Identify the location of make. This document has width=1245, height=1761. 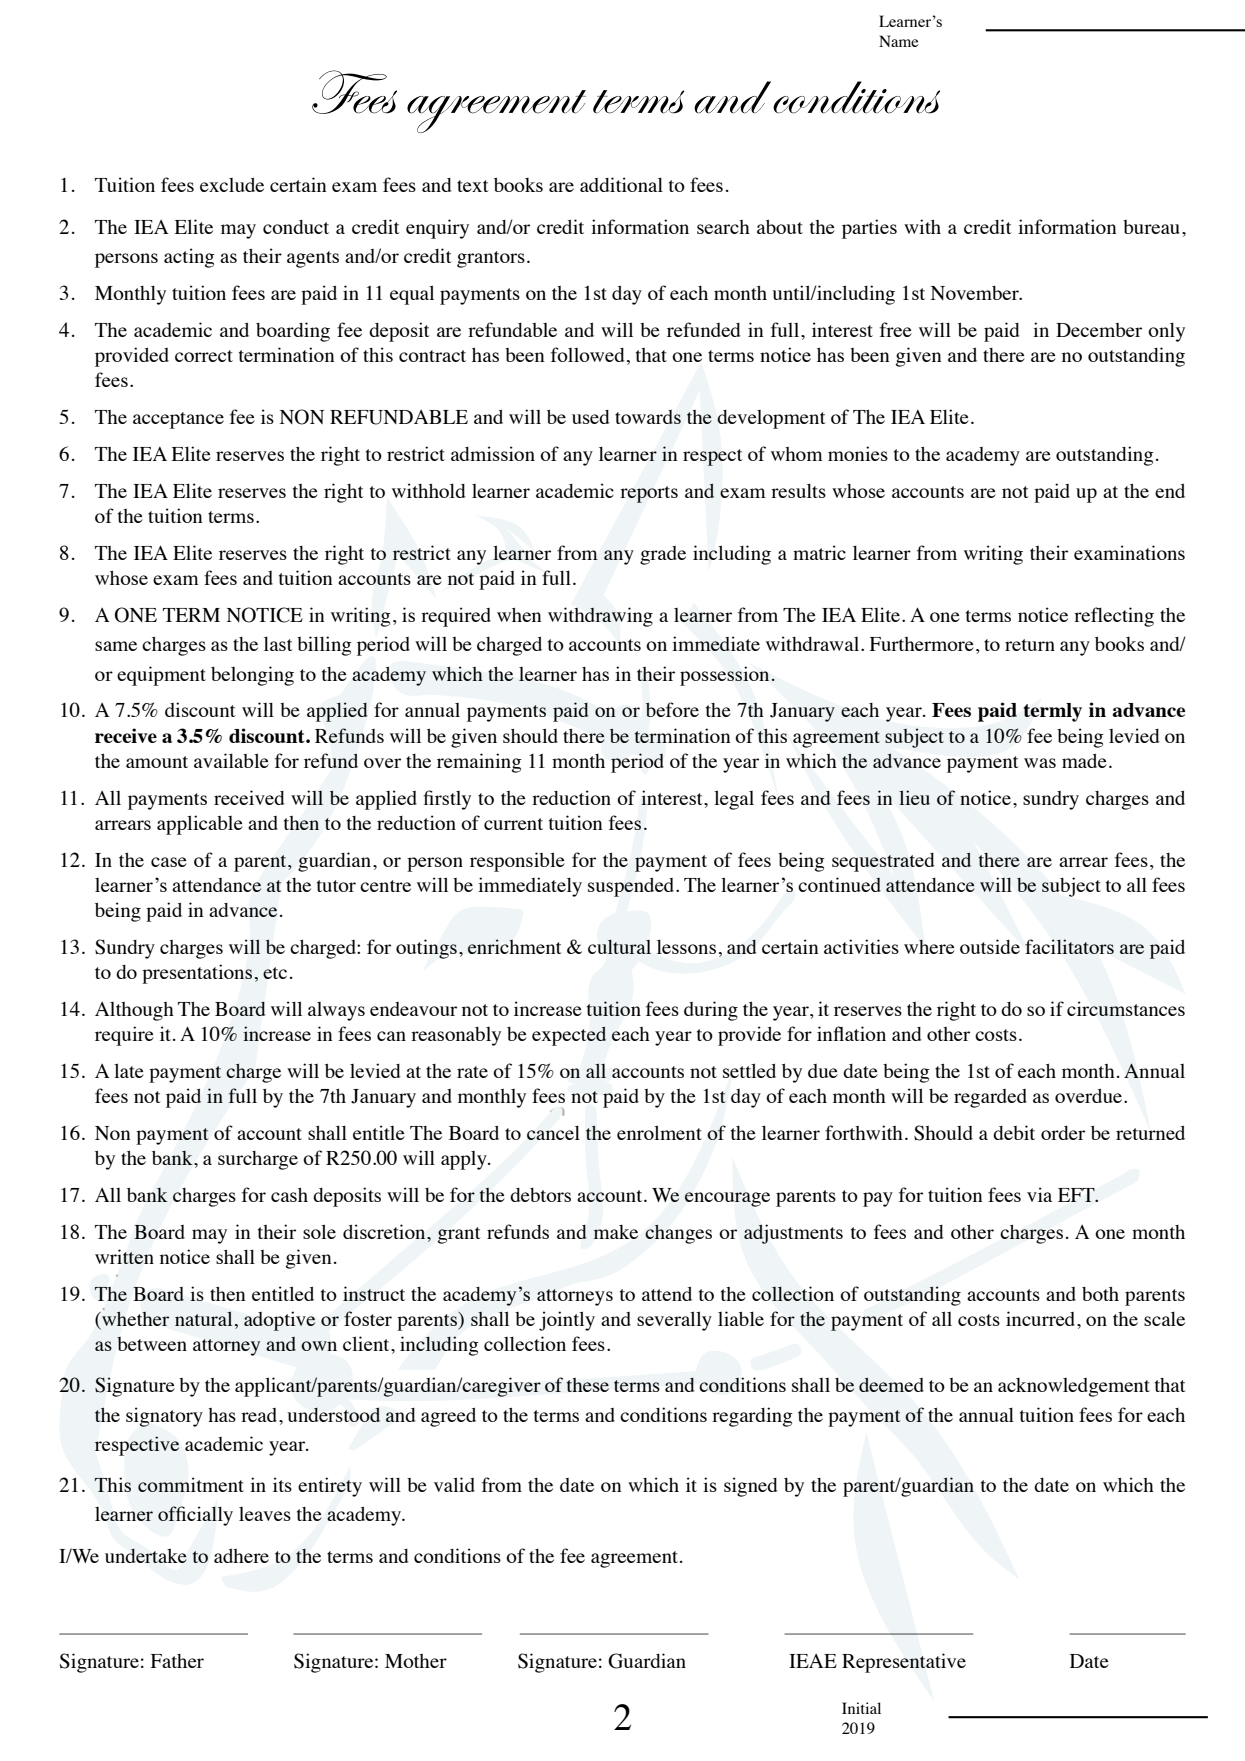
(616, 1232).
